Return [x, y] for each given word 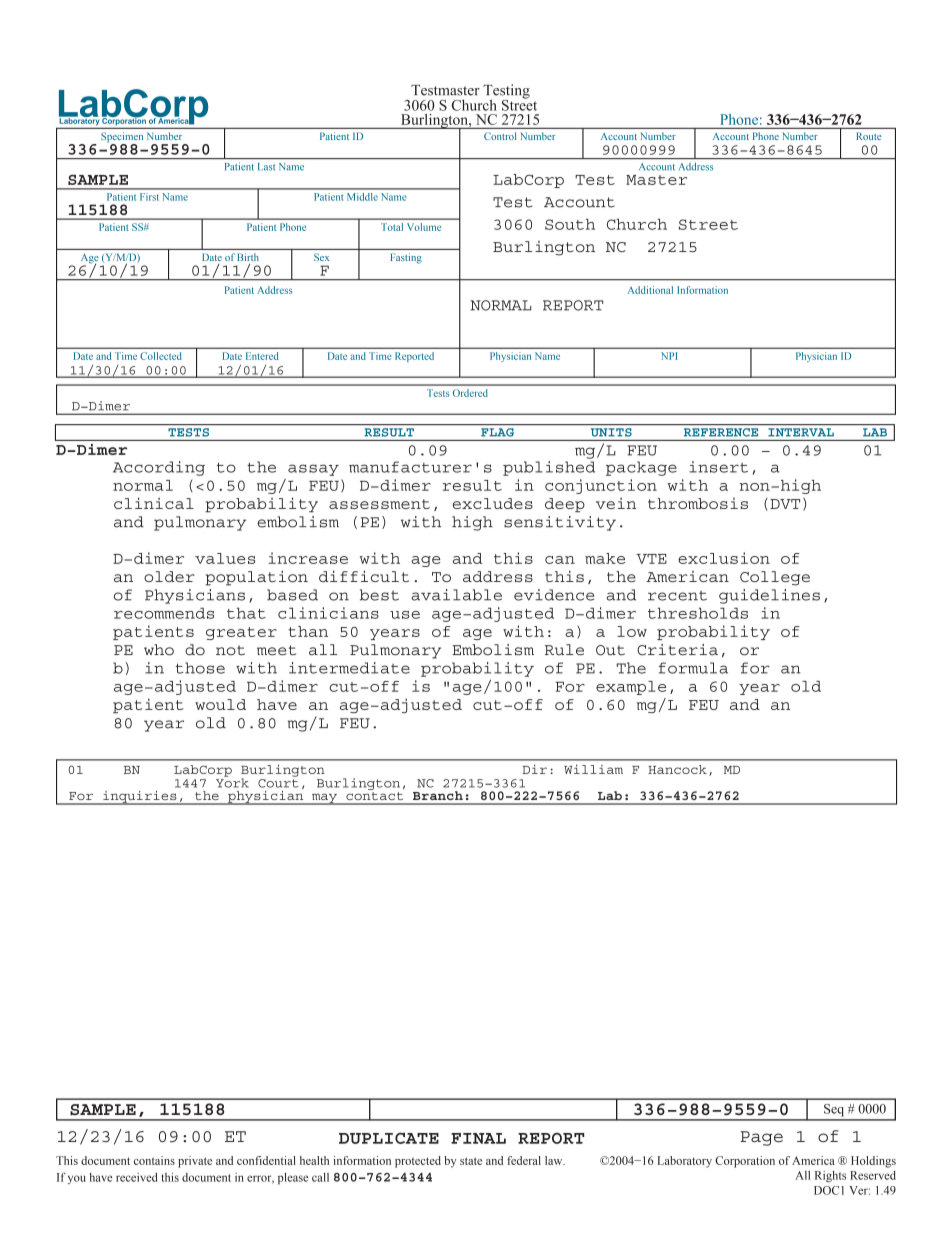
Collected [161, 356]
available [456, 595]
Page [761, 1138]
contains [154, 1160]
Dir [534, 769]
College [775, 578]
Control [500, 136]
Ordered [470, 393]
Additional [650, 290]
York [232, 782]
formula [693, 668]
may [324, 799]
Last [266, 166]
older [169, 576]
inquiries [140, 798]
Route [869, 136]
